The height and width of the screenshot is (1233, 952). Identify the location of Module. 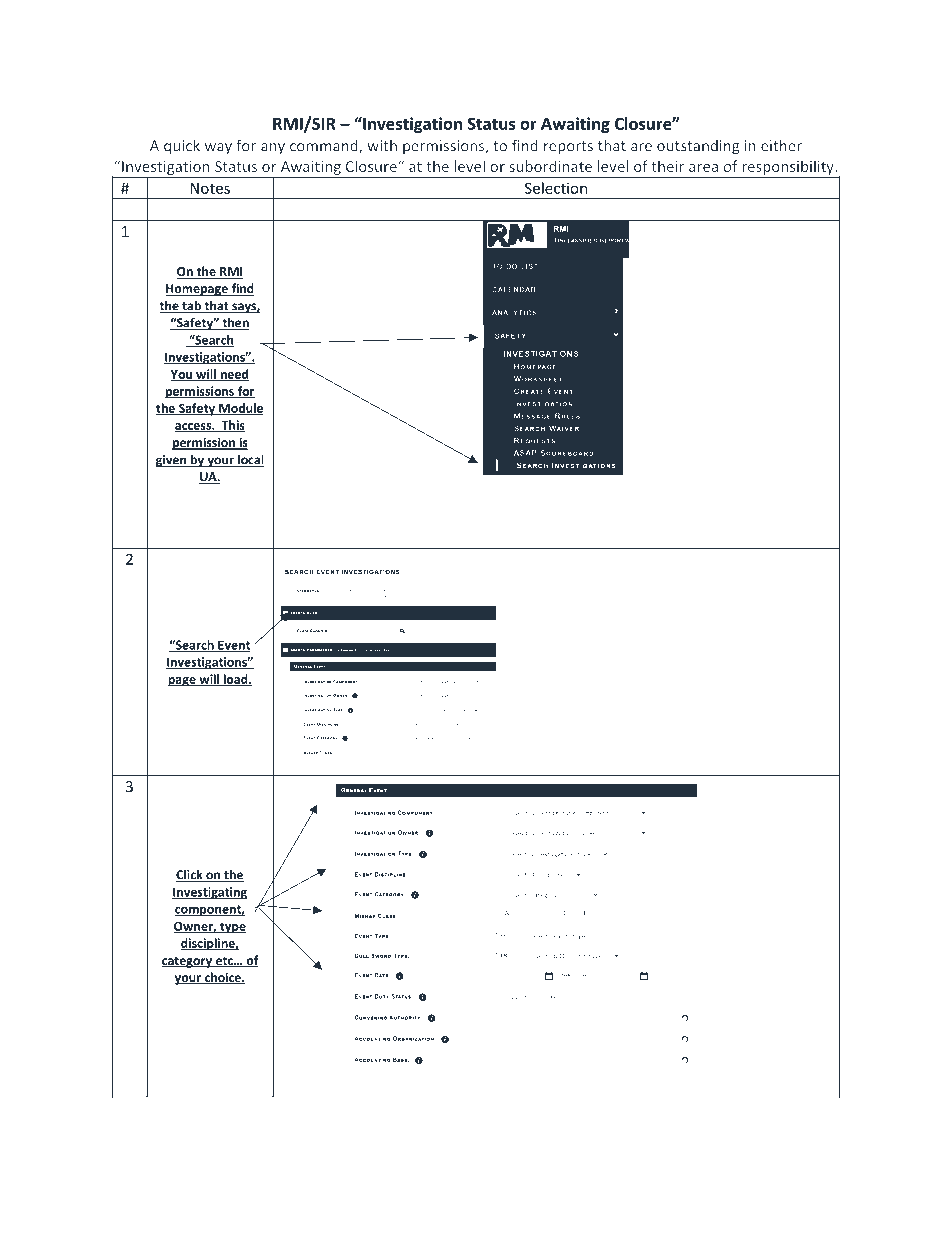
(240, 409).
